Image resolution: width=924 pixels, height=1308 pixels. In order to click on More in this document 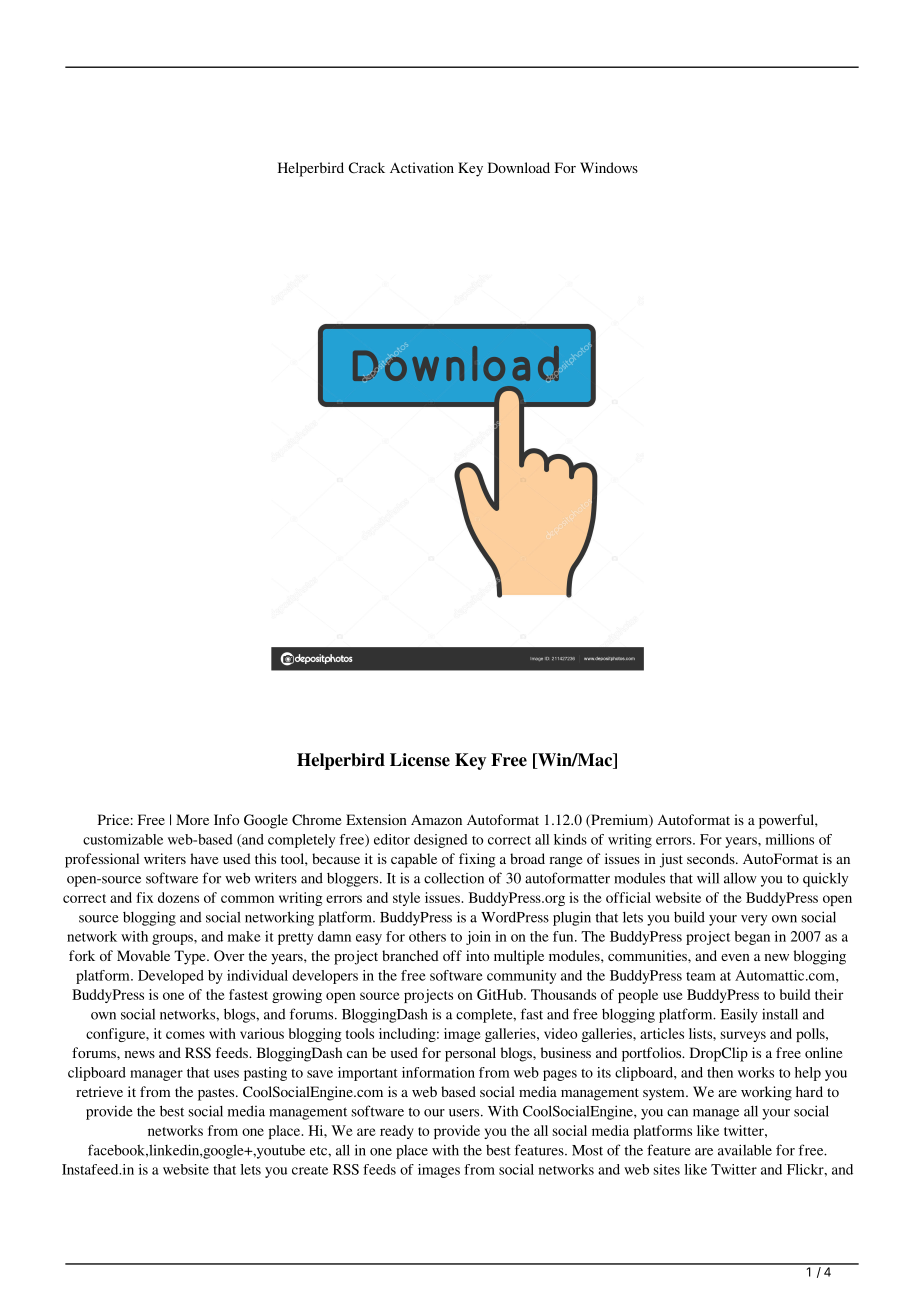, I will do `click(192, 819)`.
